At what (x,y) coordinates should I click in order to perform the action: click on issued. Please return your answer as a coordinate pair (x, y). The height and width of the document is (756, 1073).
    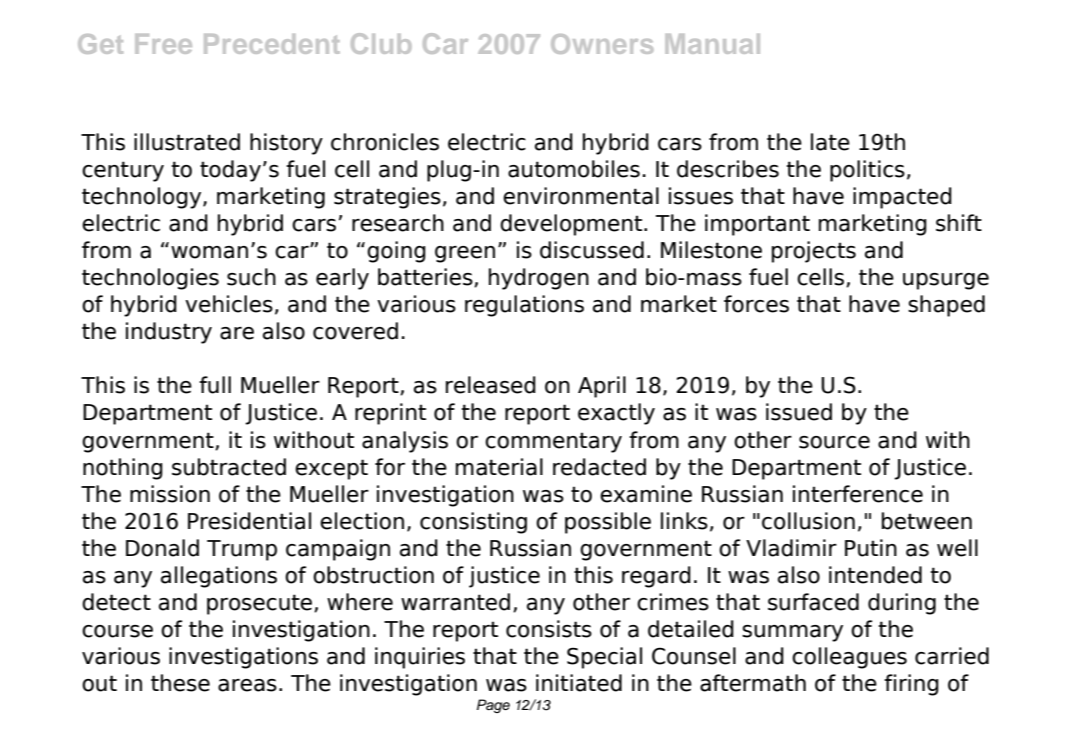
    Looking at the image, I should click on (799, 412).
